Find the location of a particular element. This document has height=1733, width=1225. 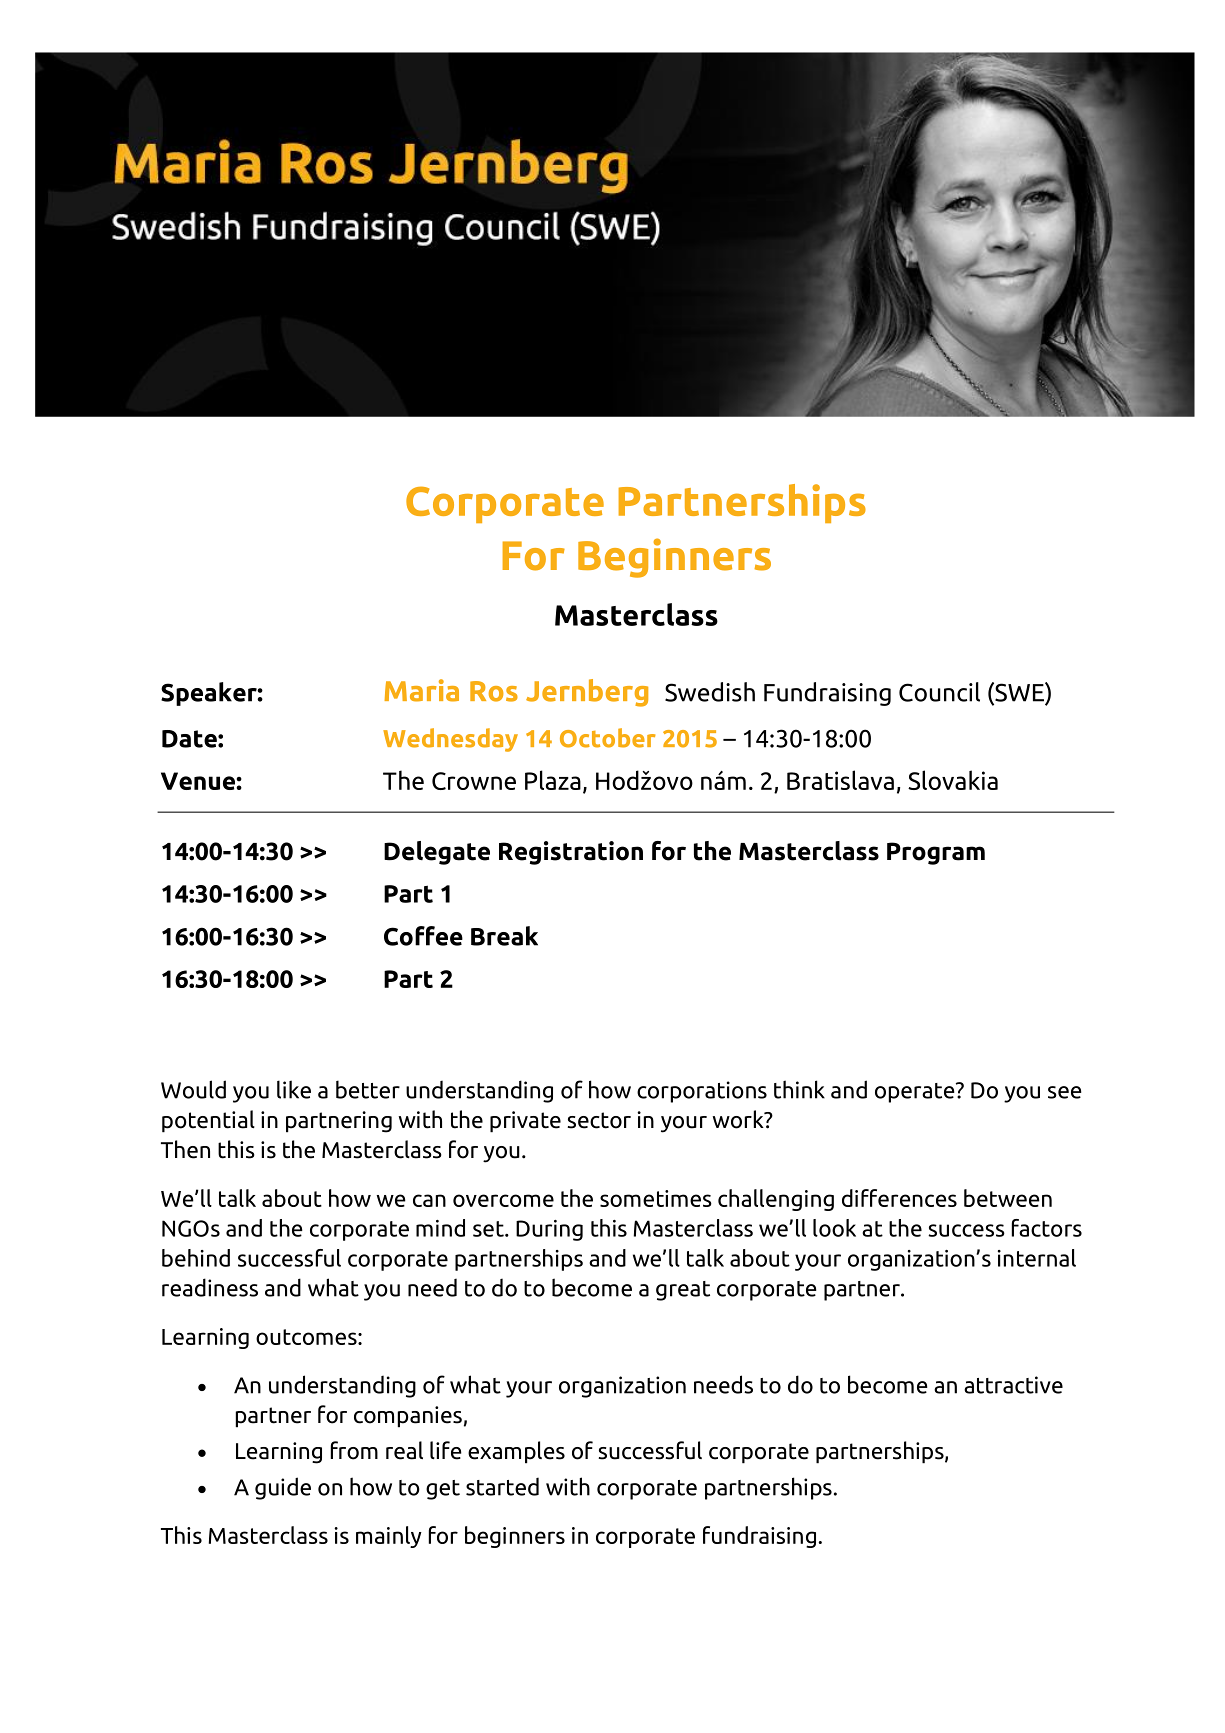

great is located at coordinates (683, 1291).
